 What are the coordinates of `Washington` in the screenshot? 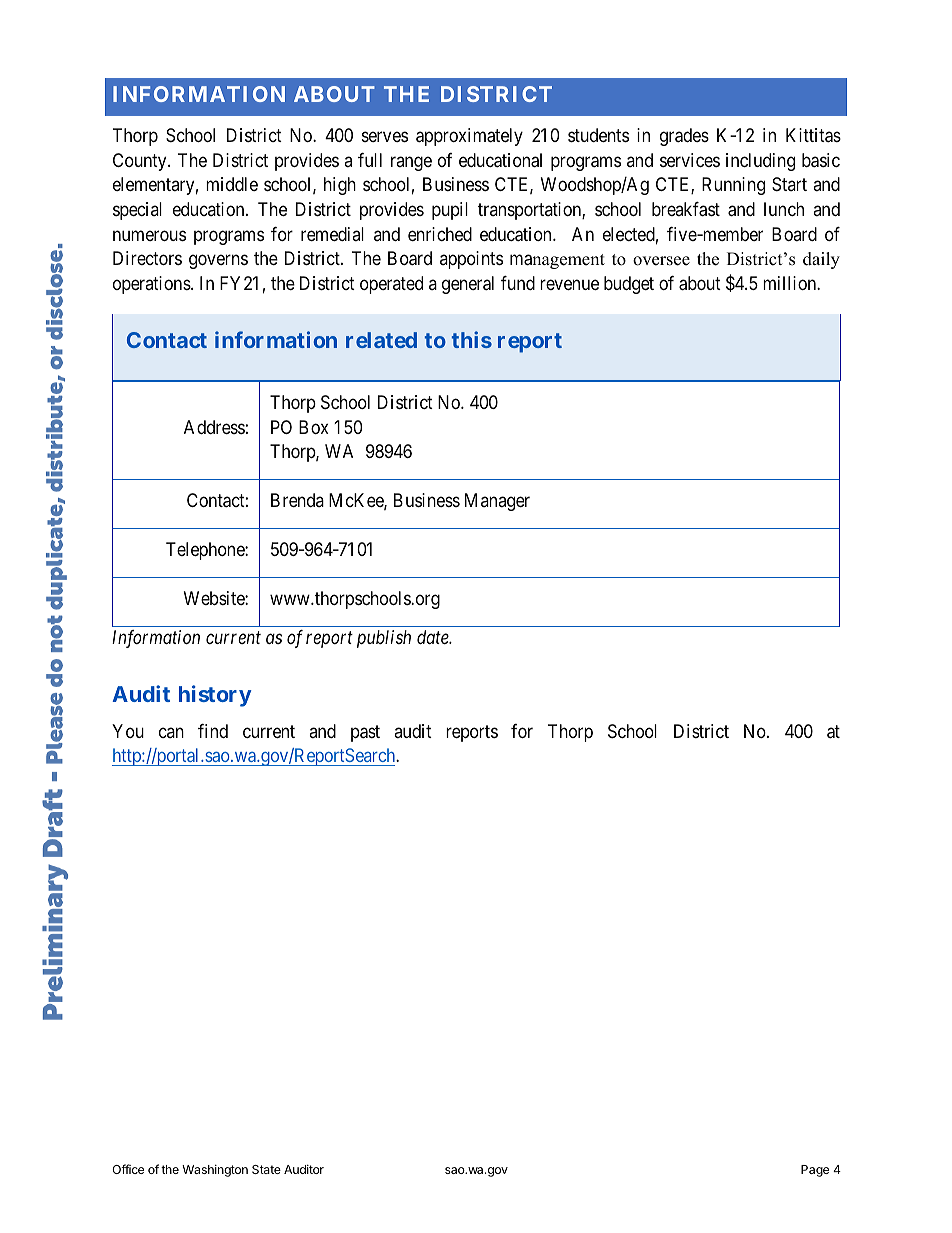 It's located at (215, 1171).
